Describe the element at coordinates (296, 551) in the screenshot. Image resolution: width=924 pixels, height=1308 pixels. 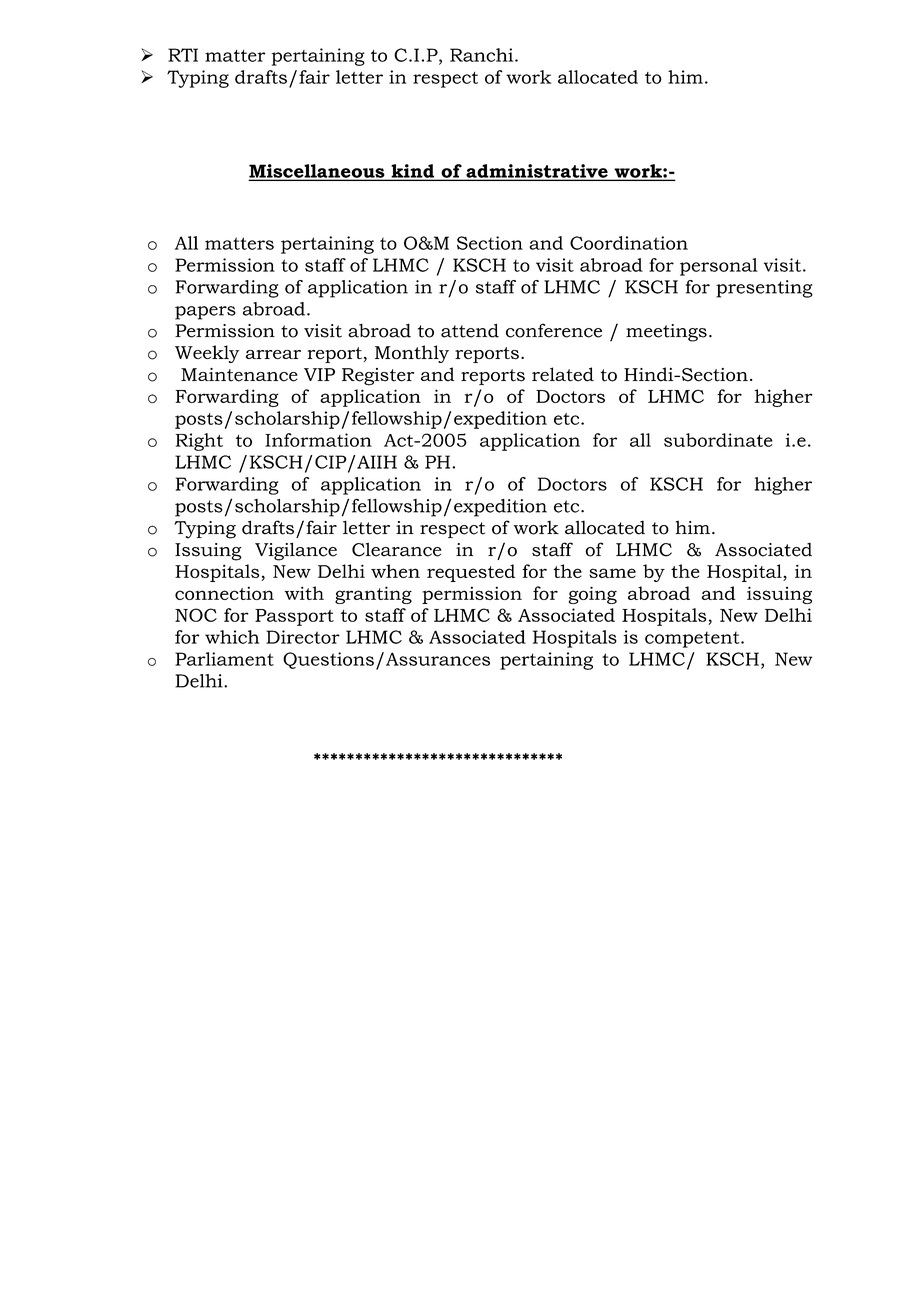
I see `Vigilance` at that location.
